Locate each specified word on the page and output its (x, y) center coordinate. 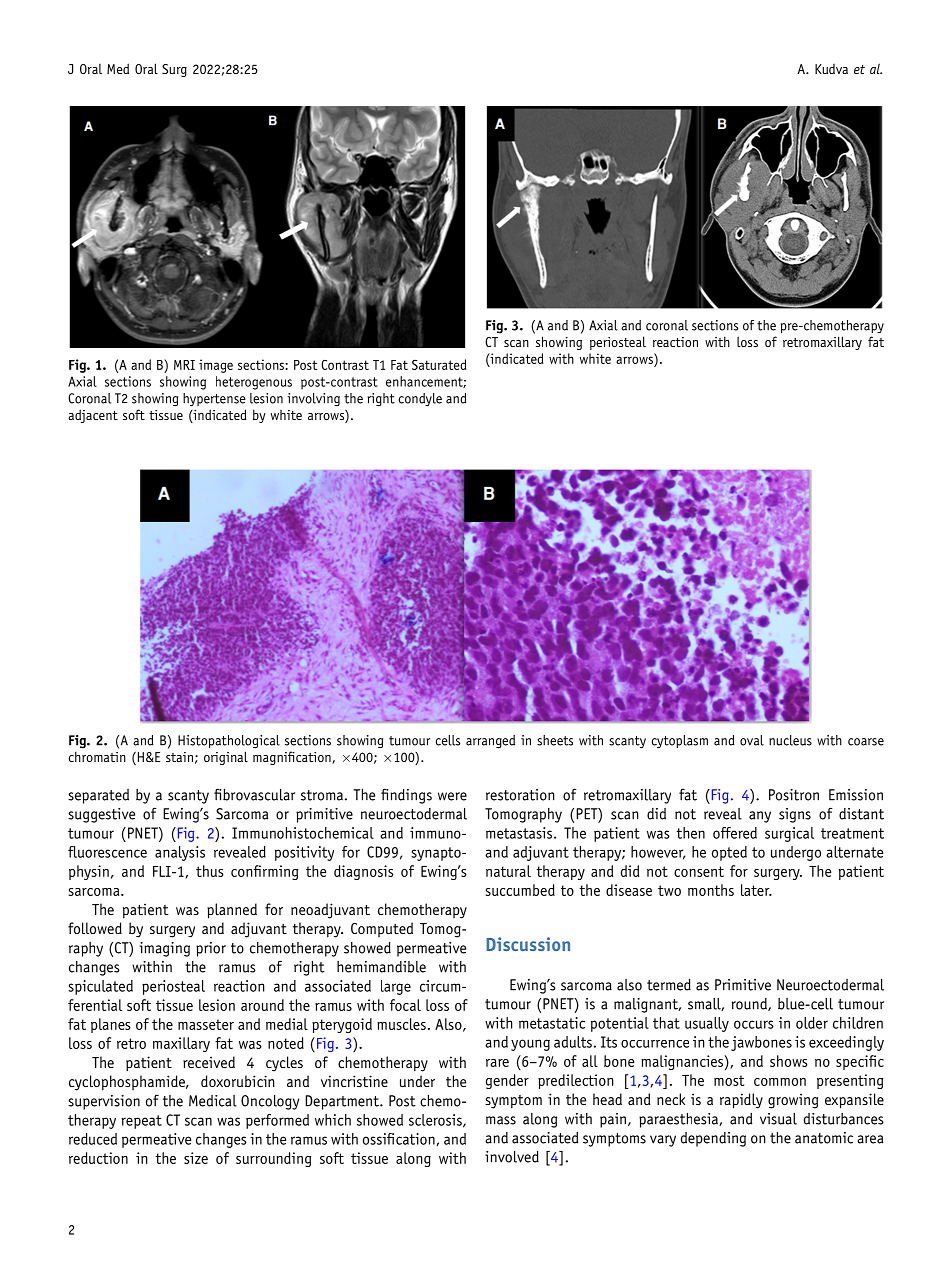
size (196, 1158)
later (756, 890)
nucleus (790, 740)
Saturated (439, 364)
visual (778, 1119)
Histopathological (229, 742)
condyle (420, 399)
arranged (490, 742)
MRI (184, 365)
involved (512, 1157)
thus (210, 871)
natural (508, 871)
